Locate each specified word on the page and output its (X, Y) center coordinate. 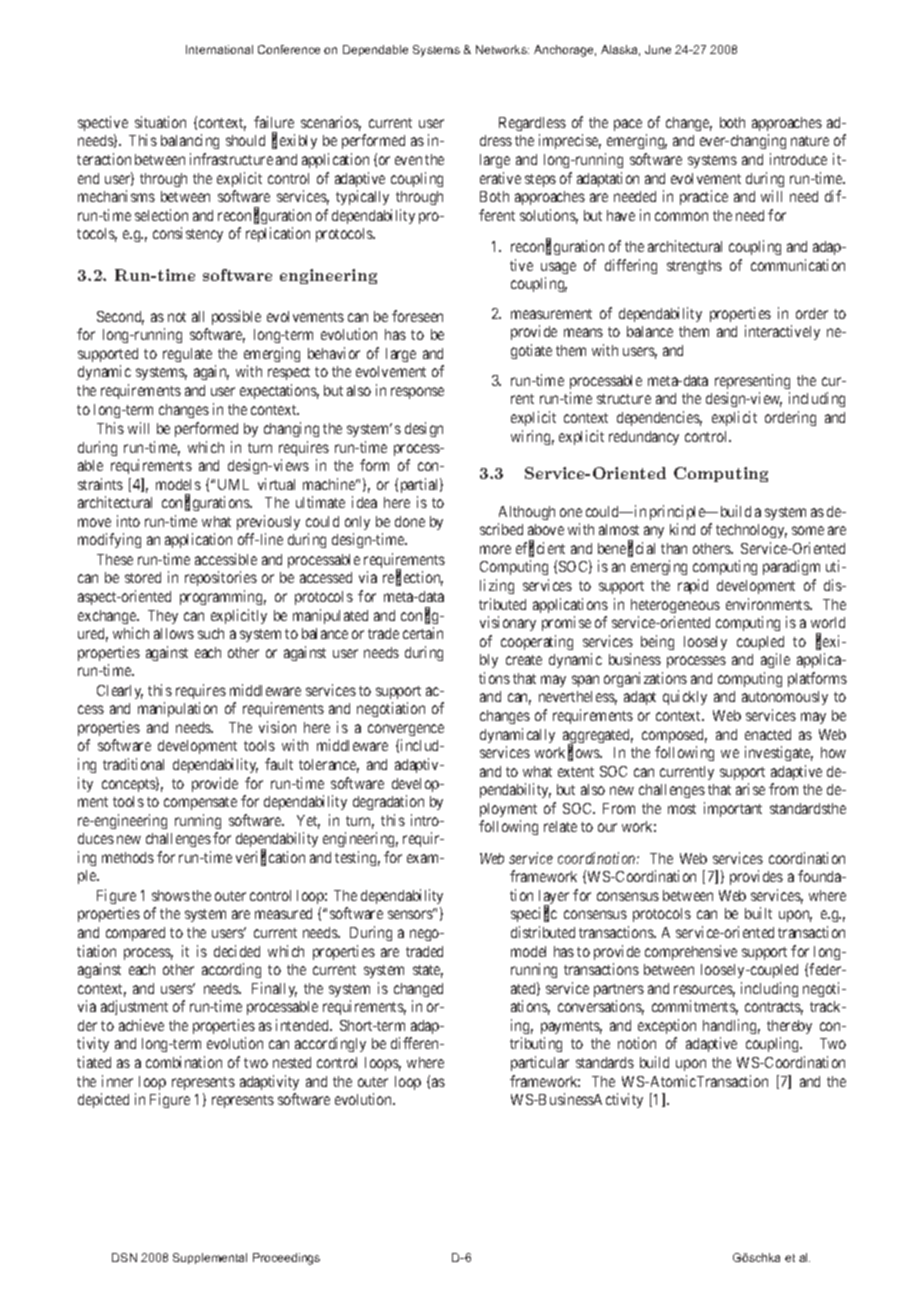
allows (174, 633)
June (658, 49)
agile (775, 660)
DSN (124, 1257)
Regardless (532, 124)
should (245, 140)
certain (423, 633)
